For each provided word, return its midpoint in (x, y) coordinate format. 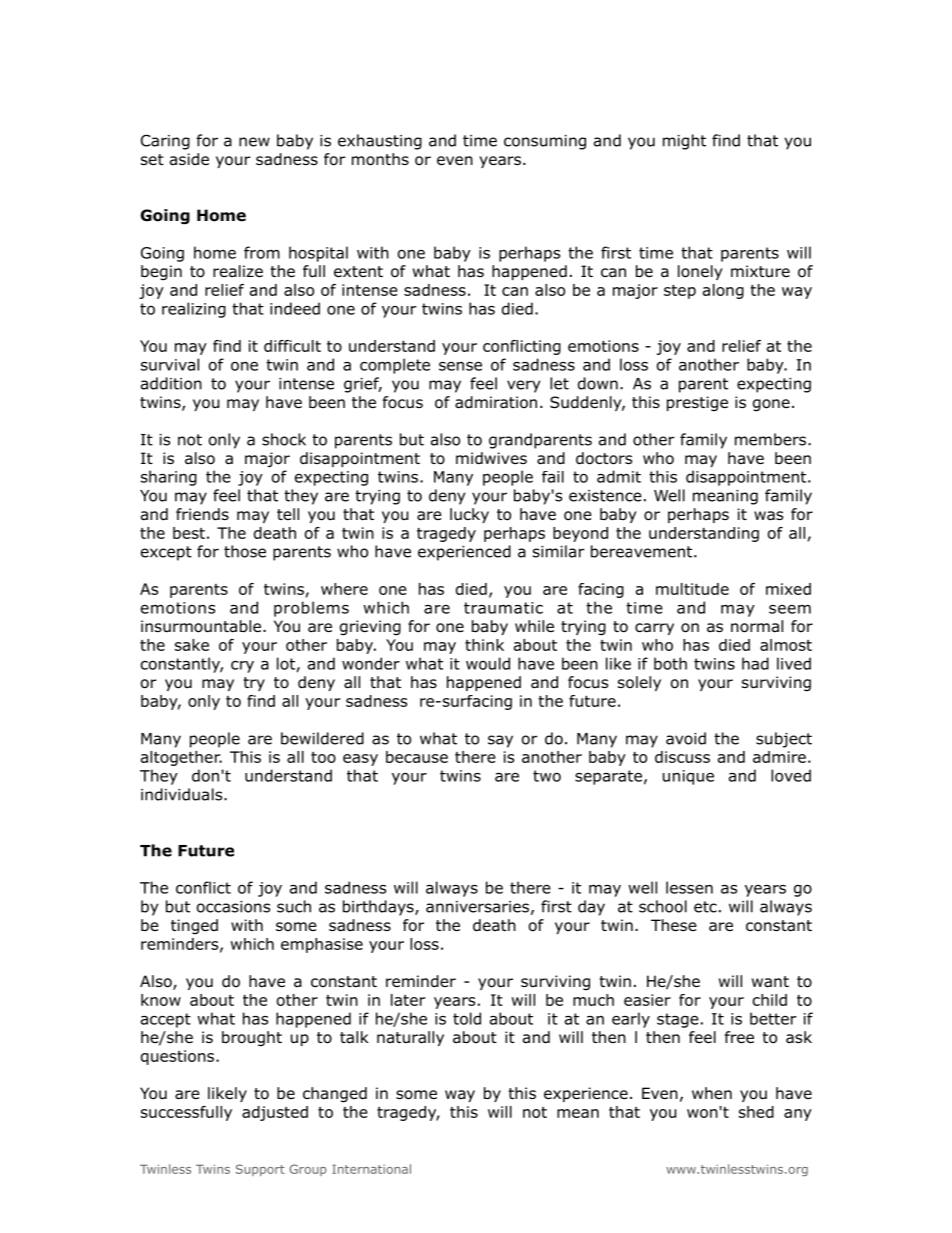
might (684, 142)
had (755, 663)
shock (284, 439)
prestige (697, 403)
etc (705, 907)
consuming (545, 142)
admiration (496, 402)
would (488, 663)
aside (189, 159)
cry (242, 667)
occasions (233, 907)
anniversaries (477, 907)
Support (260, 1170)
